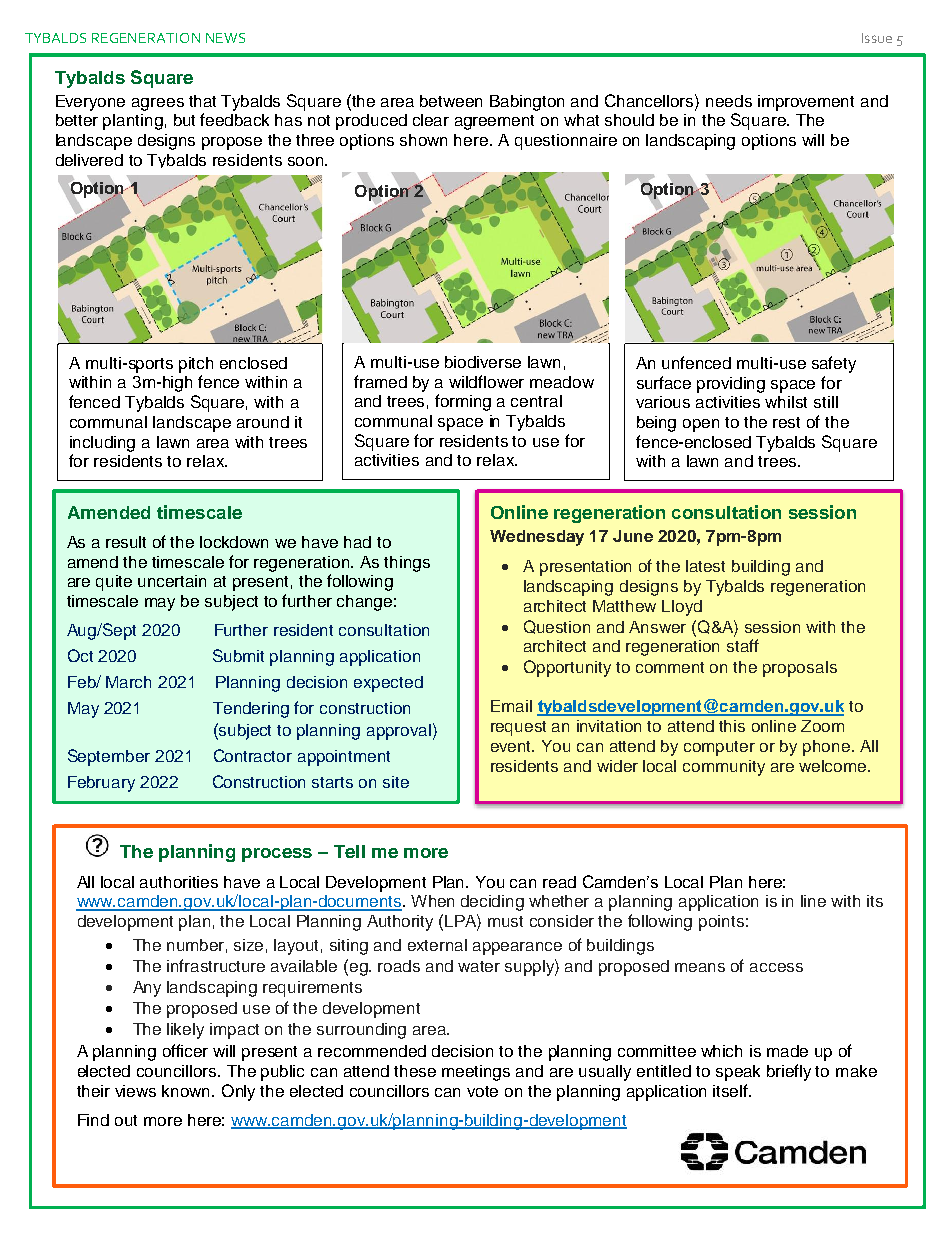  I want to click on between, so click(451, 101).
